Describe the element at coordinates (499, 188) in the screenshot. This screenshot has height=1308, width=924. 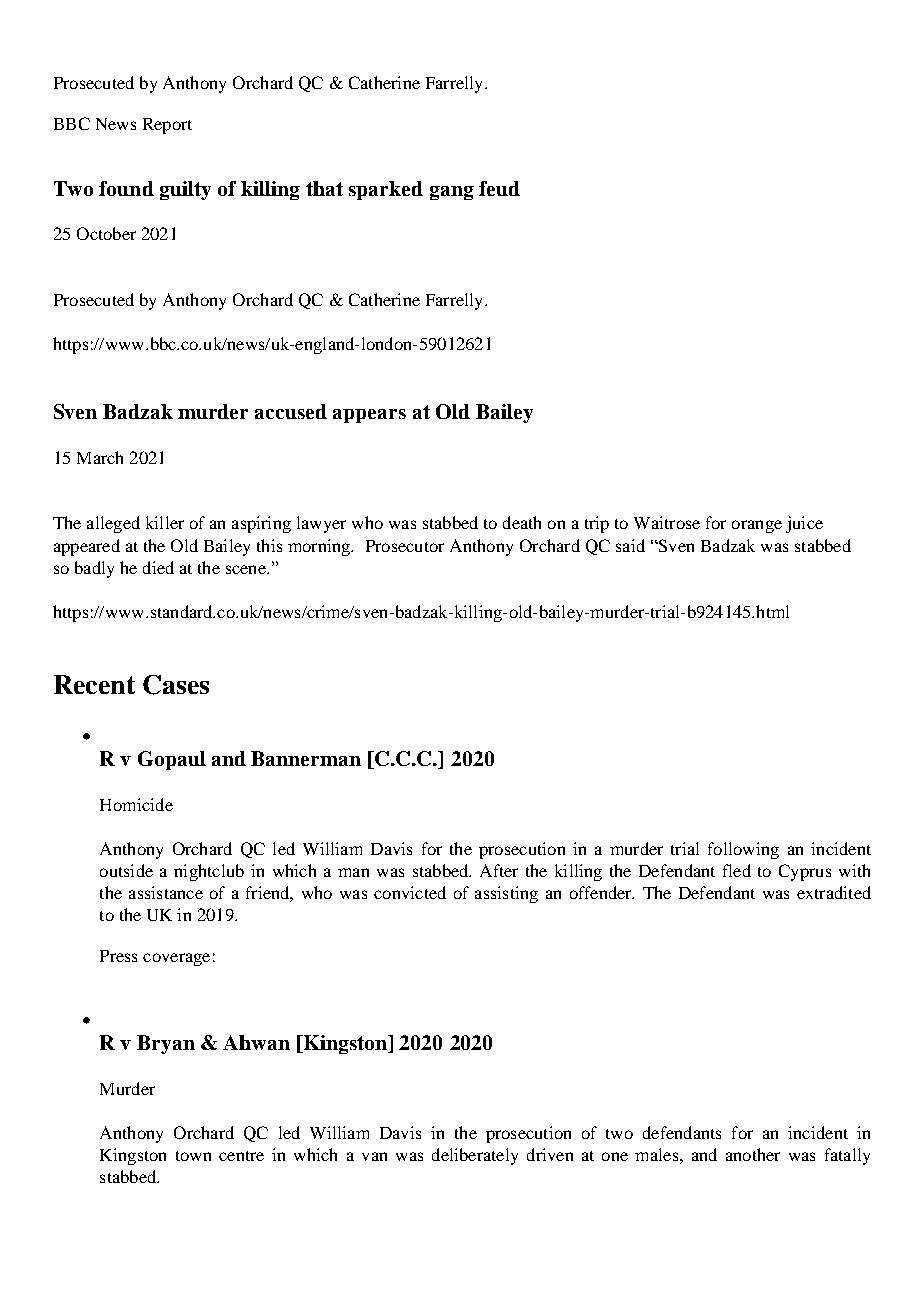
I see `feud` at that location.
